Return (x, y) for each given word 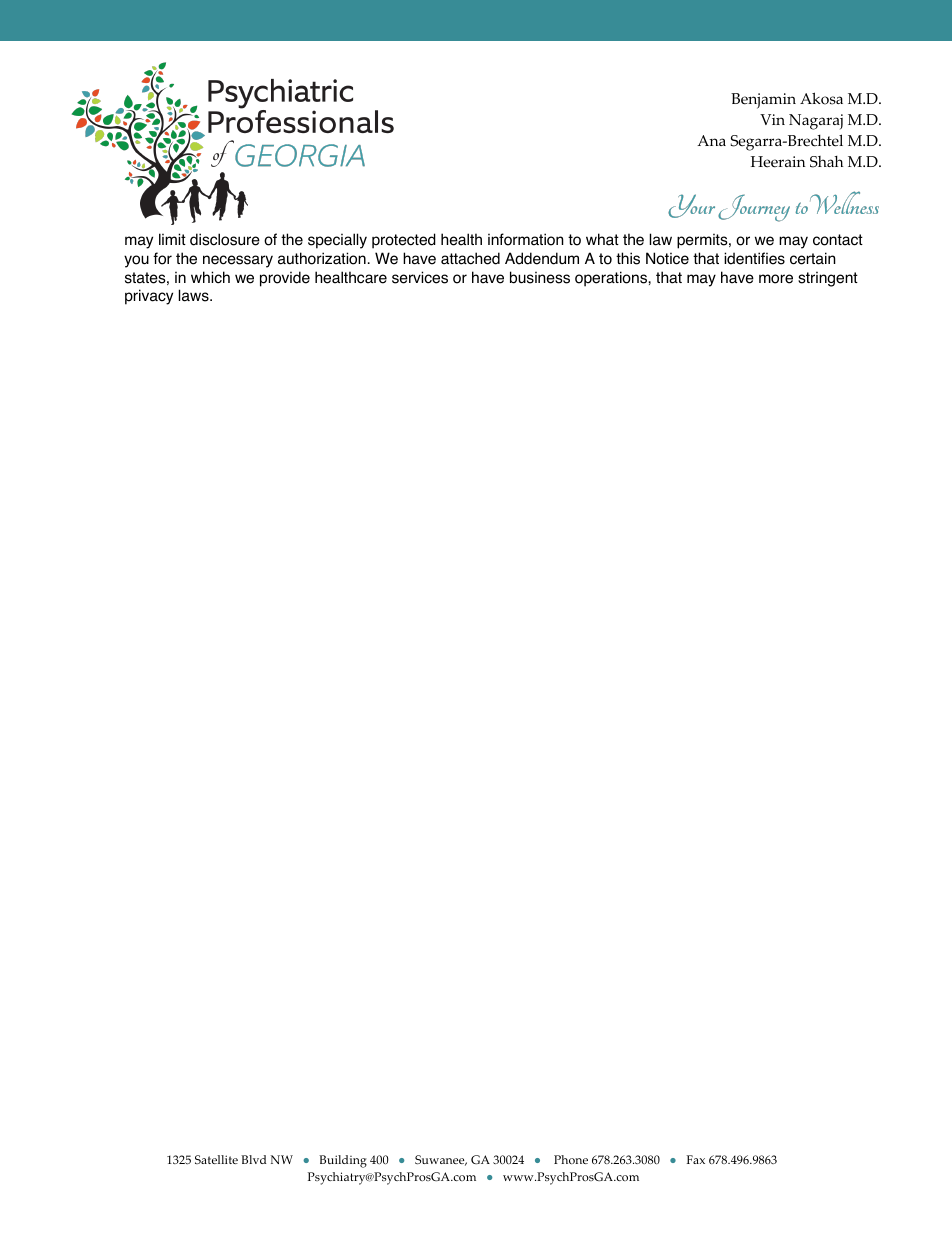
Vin (772, 119)
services (420, 277)
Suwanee (441, 1160)
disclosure (225, 239)
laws (195, 295)
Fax (696, 1159)
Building (343, 1161)
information (526, 239)
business (540, 277)
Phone (571, 1160)
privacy (149, 297)
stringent (828, 279)
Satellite (216, 1159)
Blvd (253, 1159)
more (776, 279)
